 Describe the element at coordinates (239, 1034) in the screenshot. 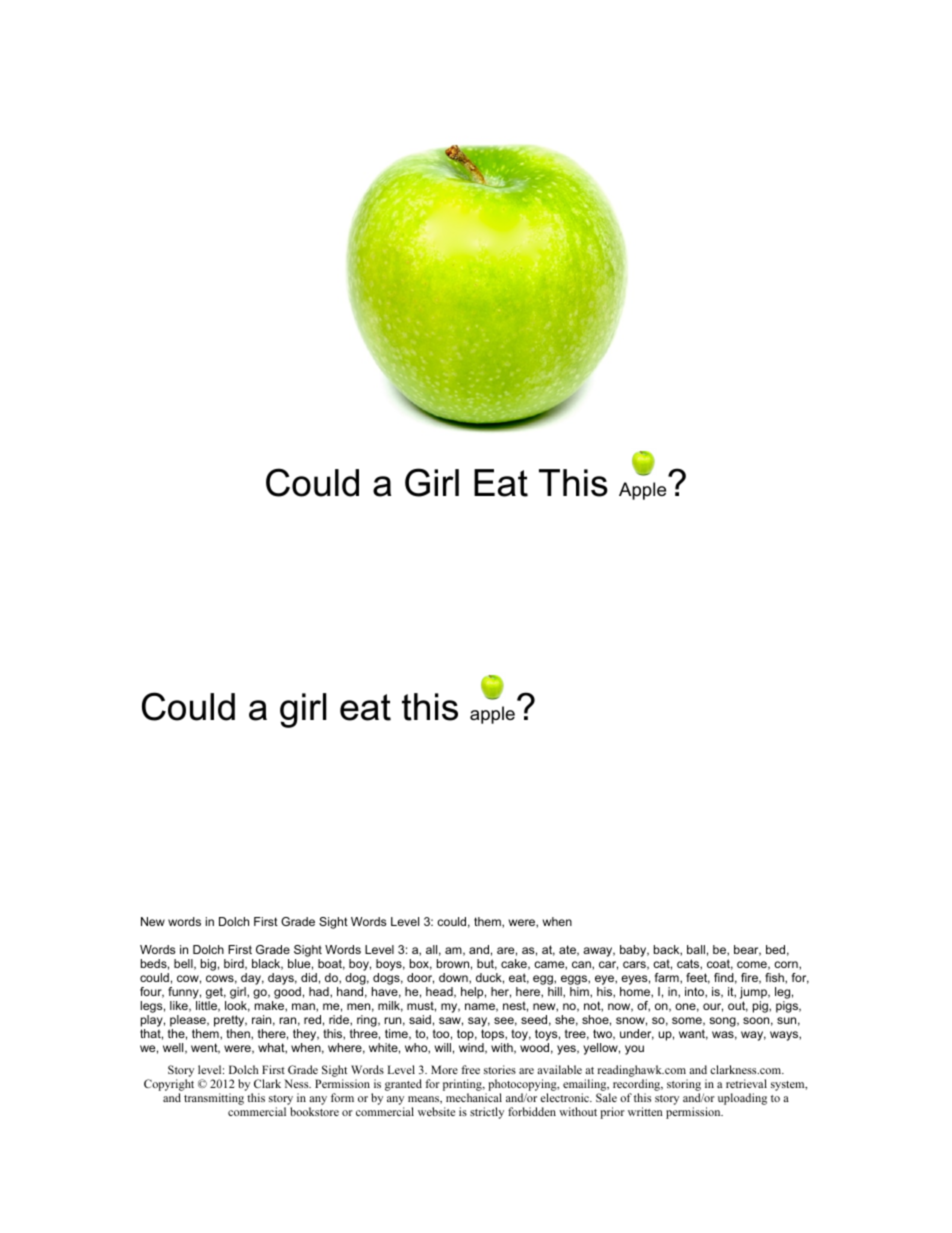

I see `then` at that location.
